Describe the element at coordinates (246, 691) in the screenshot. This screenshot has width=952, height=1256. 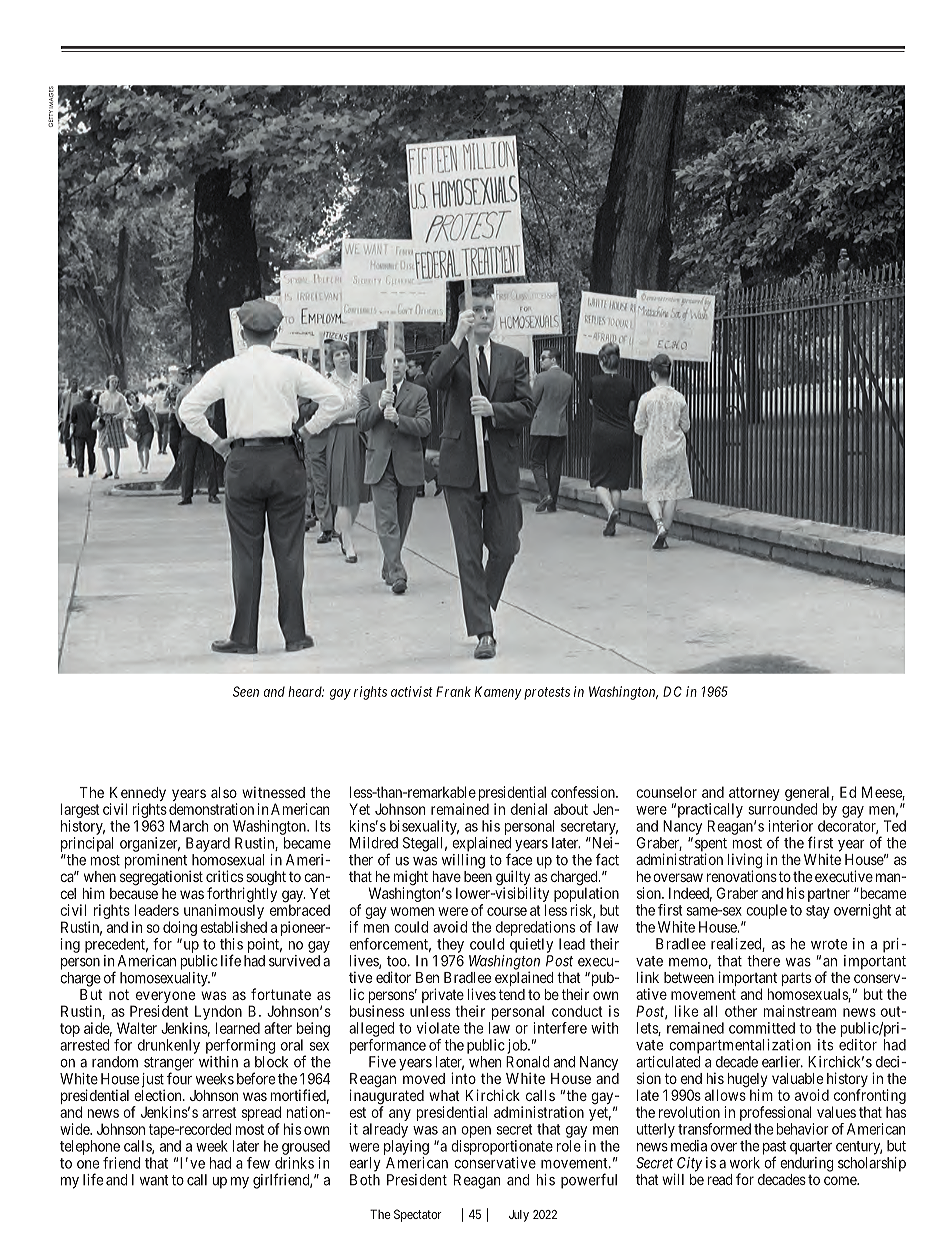
I see `Seen` at that location.
